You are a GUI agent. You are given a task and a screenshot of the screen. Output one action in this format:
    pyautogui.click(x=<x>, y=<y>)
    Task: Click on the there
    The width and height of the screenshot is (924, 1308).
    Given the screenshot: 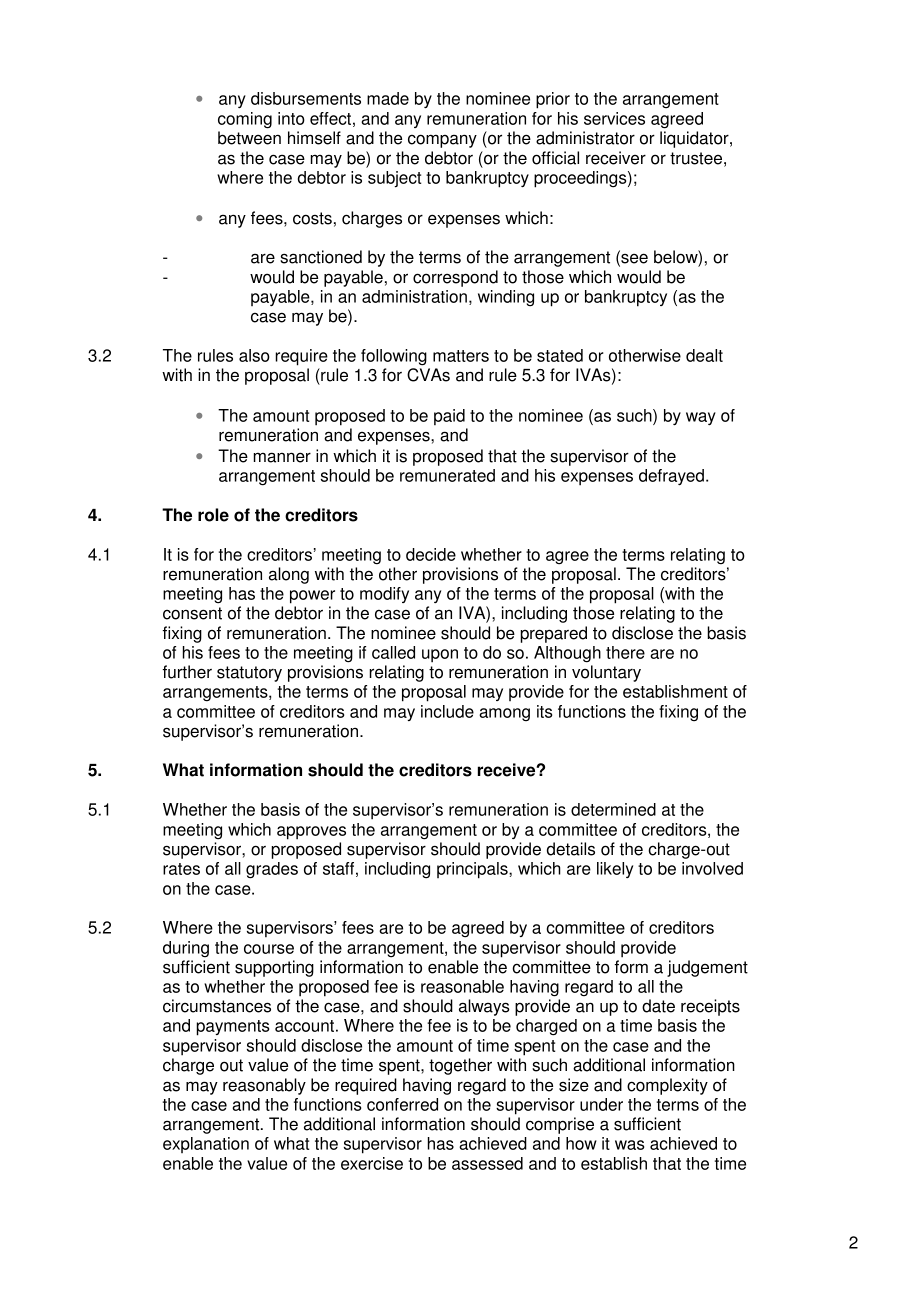 What is the action you would take?
    pyautogui.click(x=625, y=652)
